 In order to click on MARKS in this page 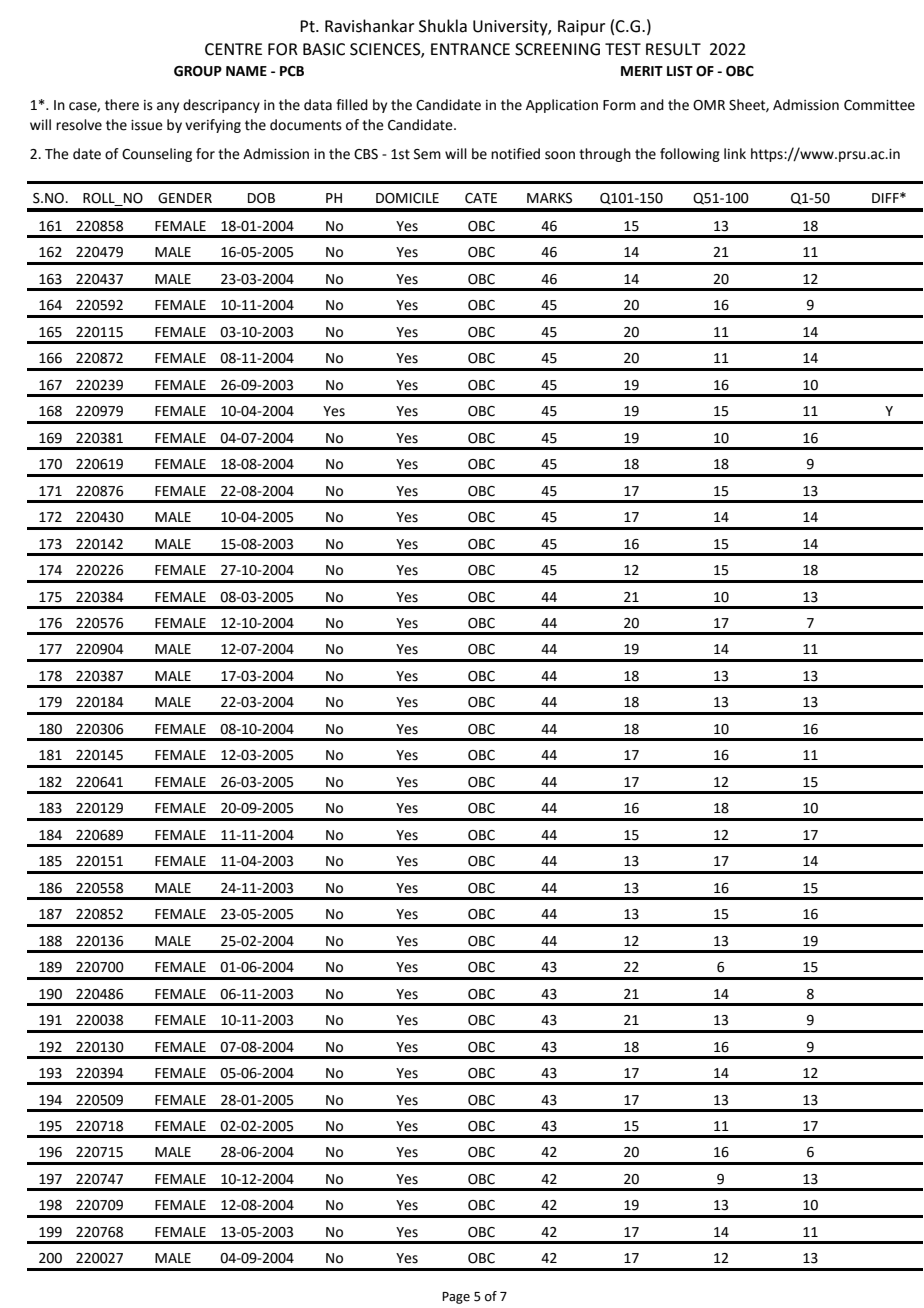, I will do `click(549, 198)`.
